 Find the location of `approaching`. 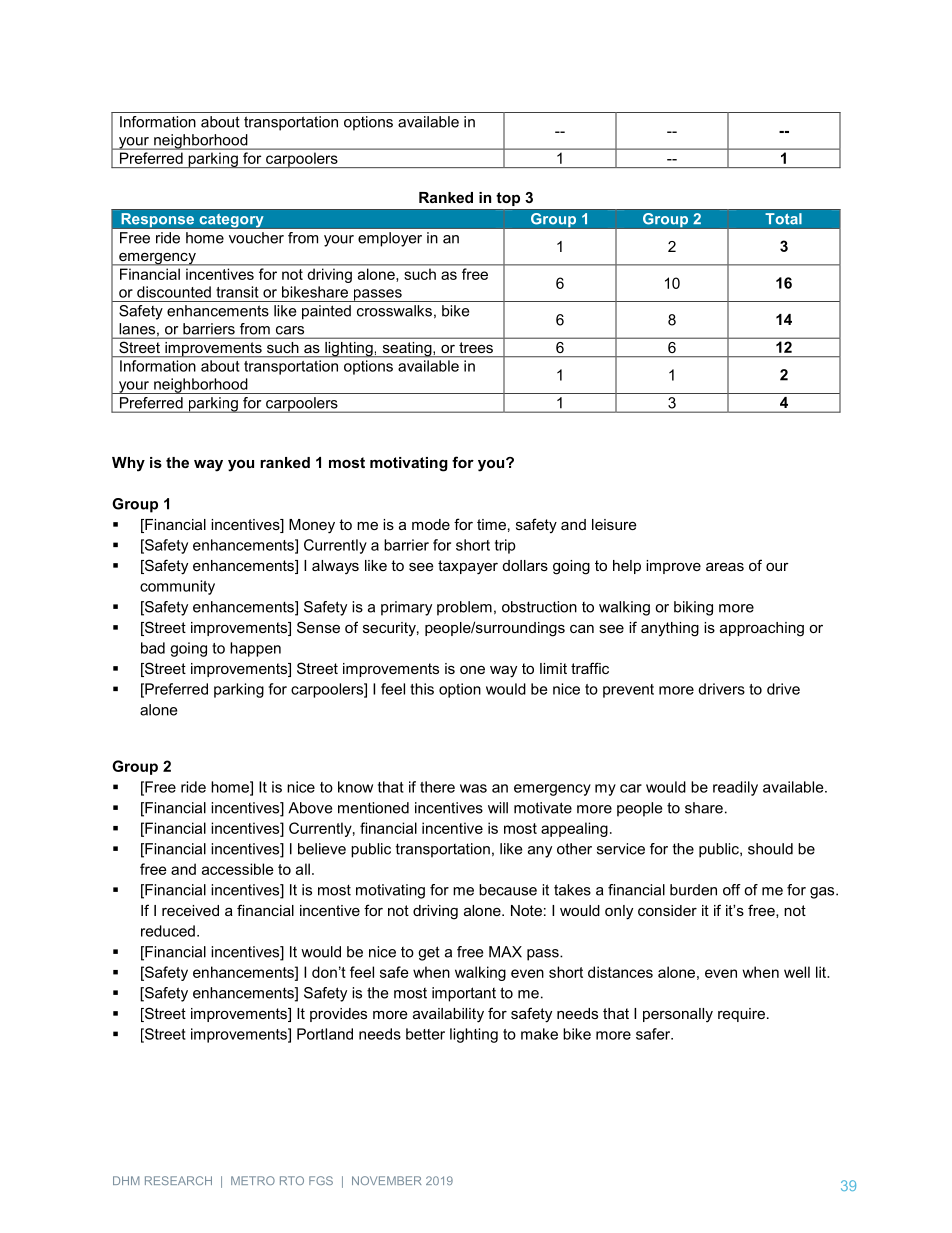

approaching is located at coordinates (762, 629).
